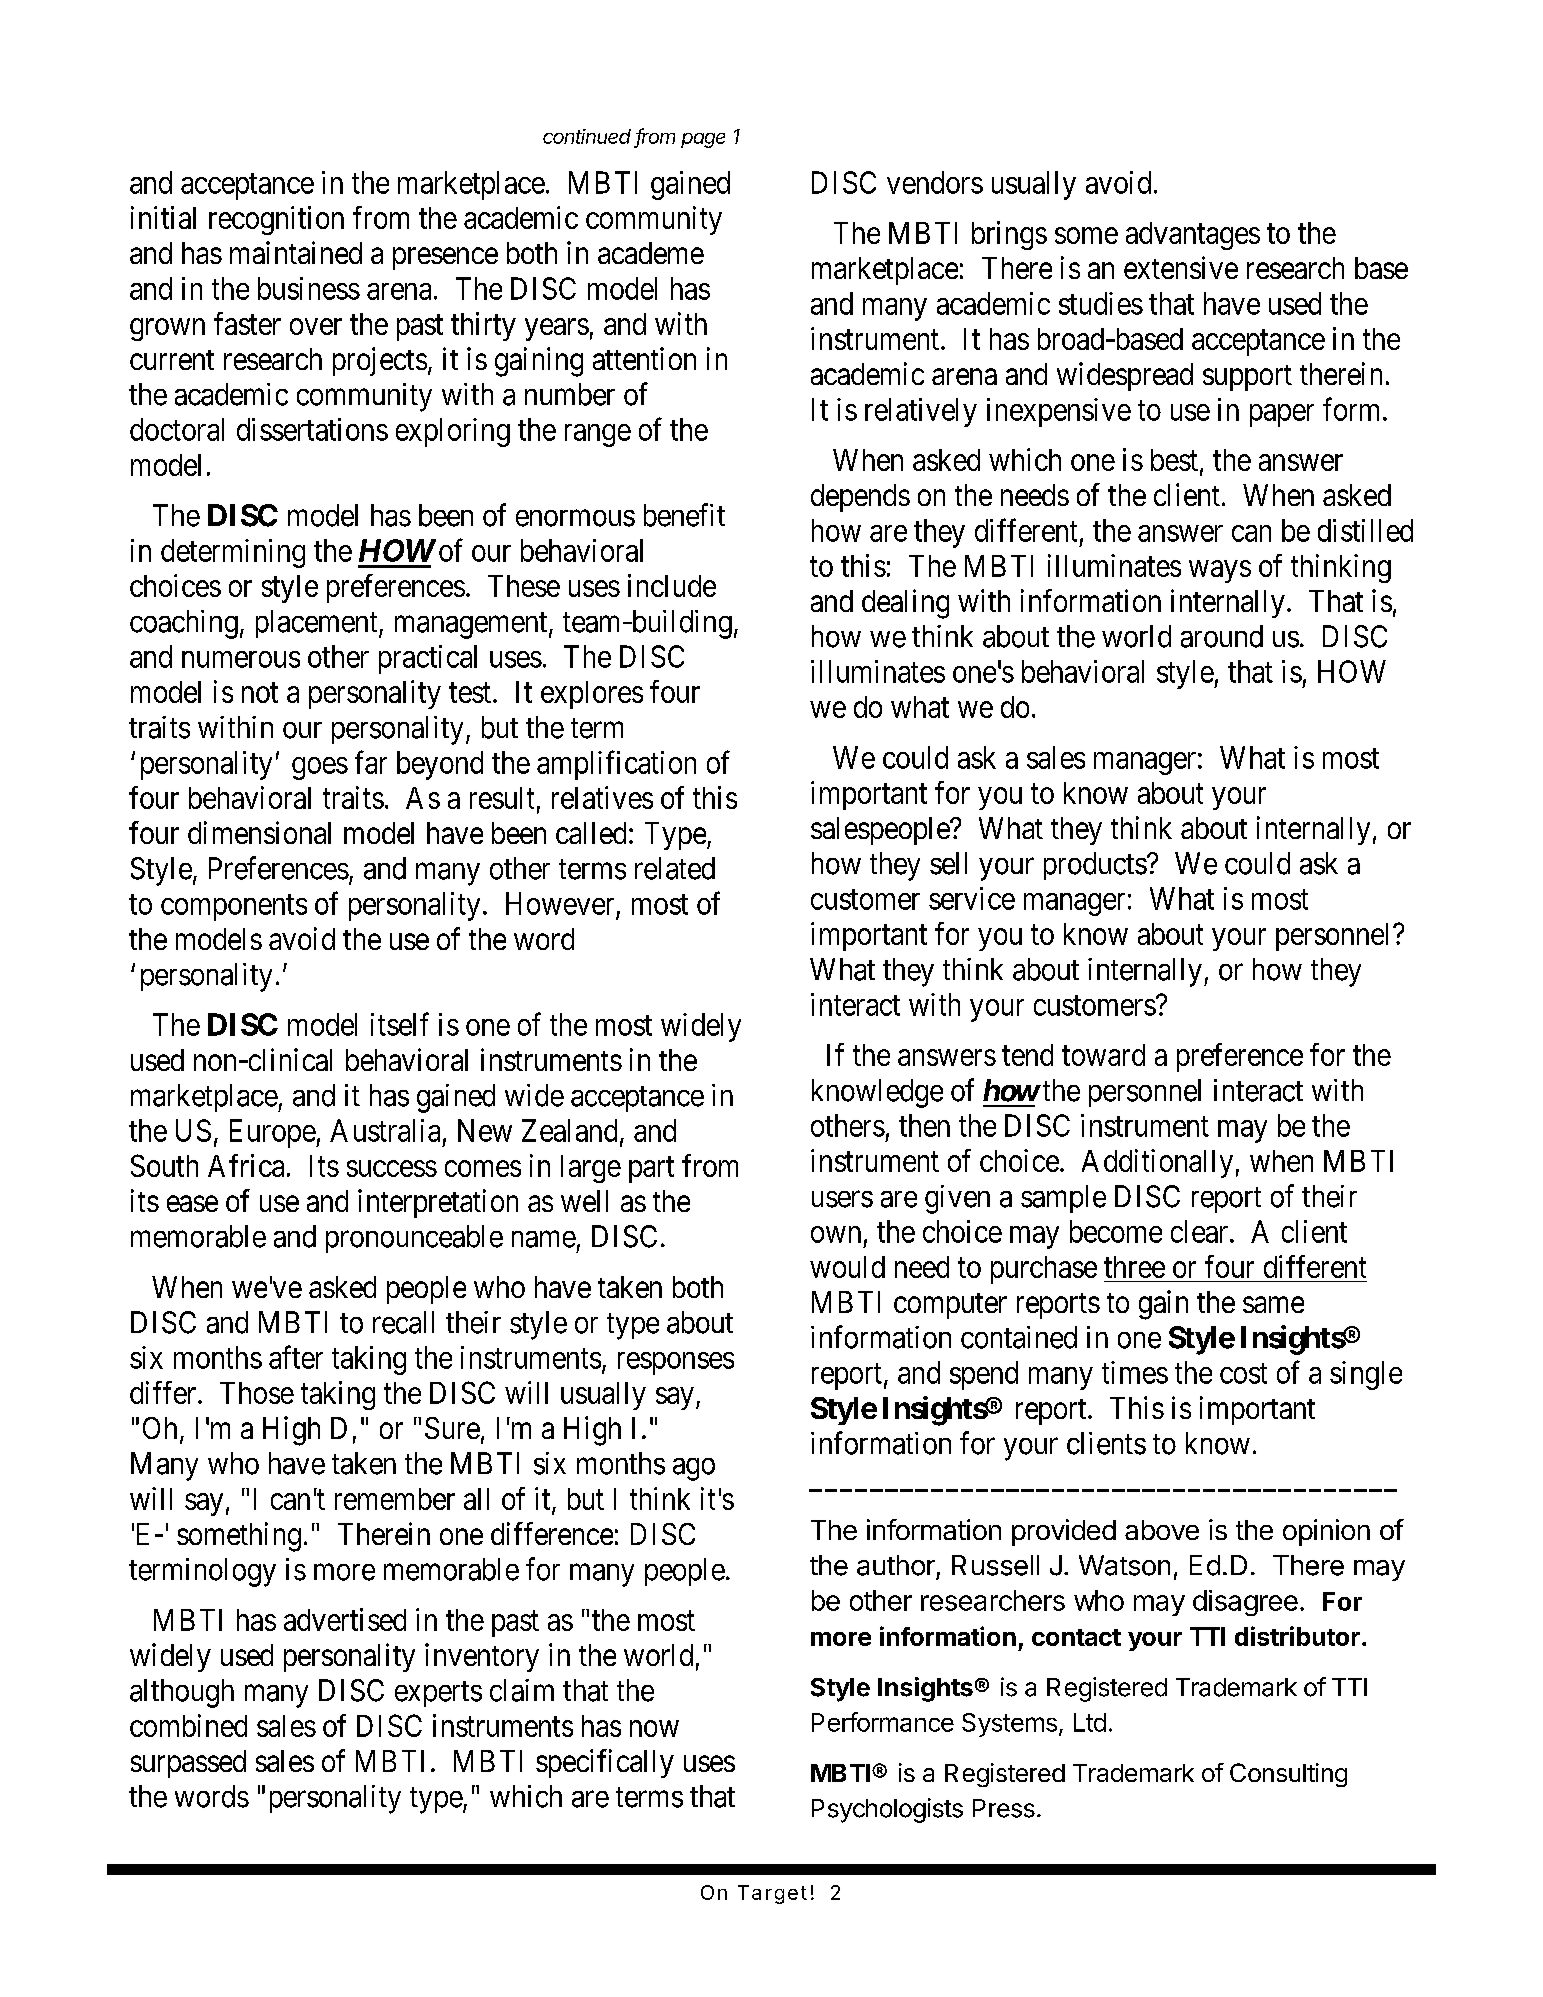 The width and height of the screenshot is (1543, 1997). What do you see at coordinates (1243, 1374) in the screenshot?
I see `cost` at bounding box center [1243, 1374].
